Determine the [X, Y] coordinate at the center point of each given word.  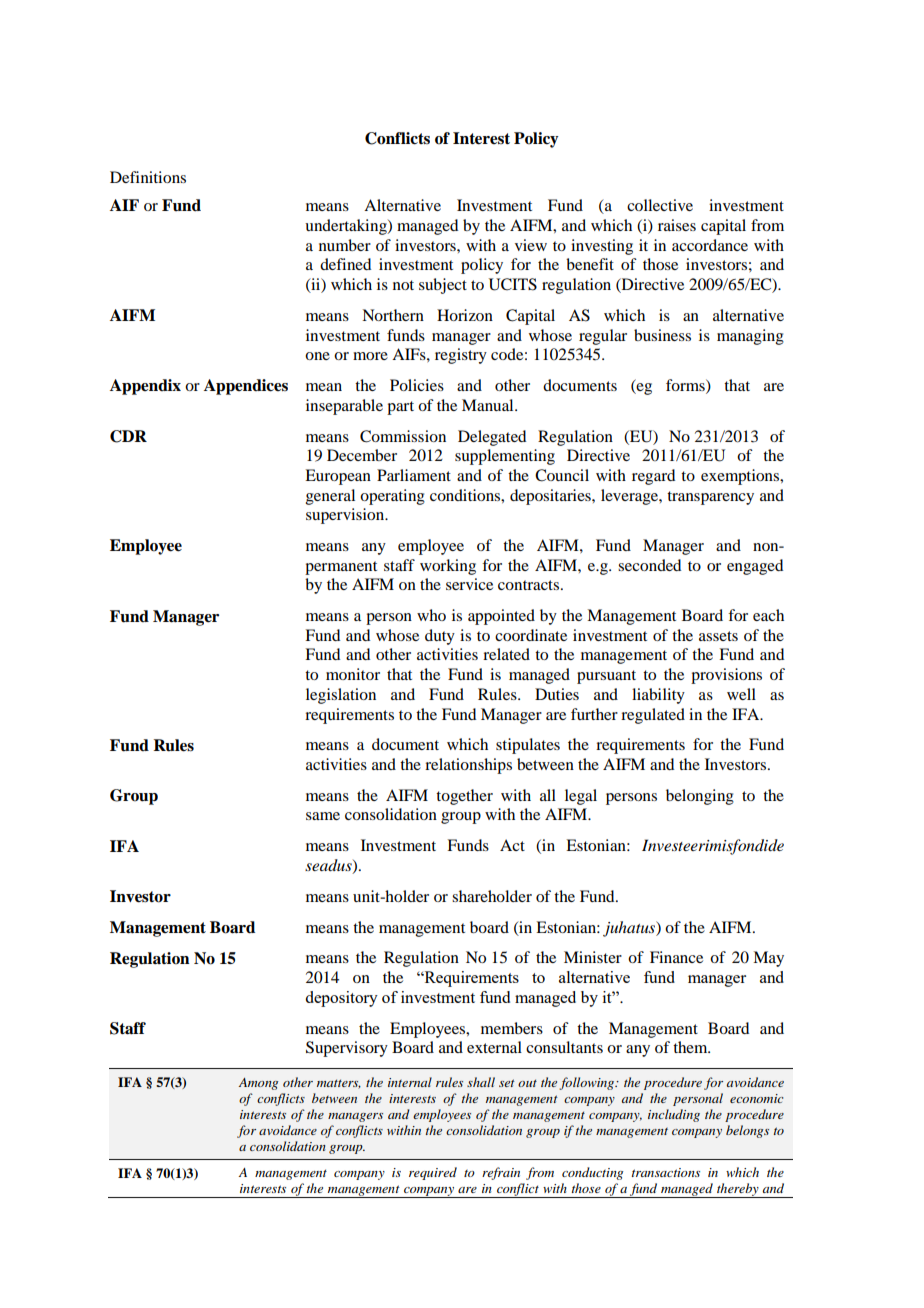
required [433, 1173]
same [323, 816]
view [531, 245]
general [330, 497]
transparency [710, 498]
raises [677, 225]
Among [258, 1084]
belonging [700, 797]
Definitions [148, 177]
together [464, 797]
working [448, 567]
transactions [665, 1172]
